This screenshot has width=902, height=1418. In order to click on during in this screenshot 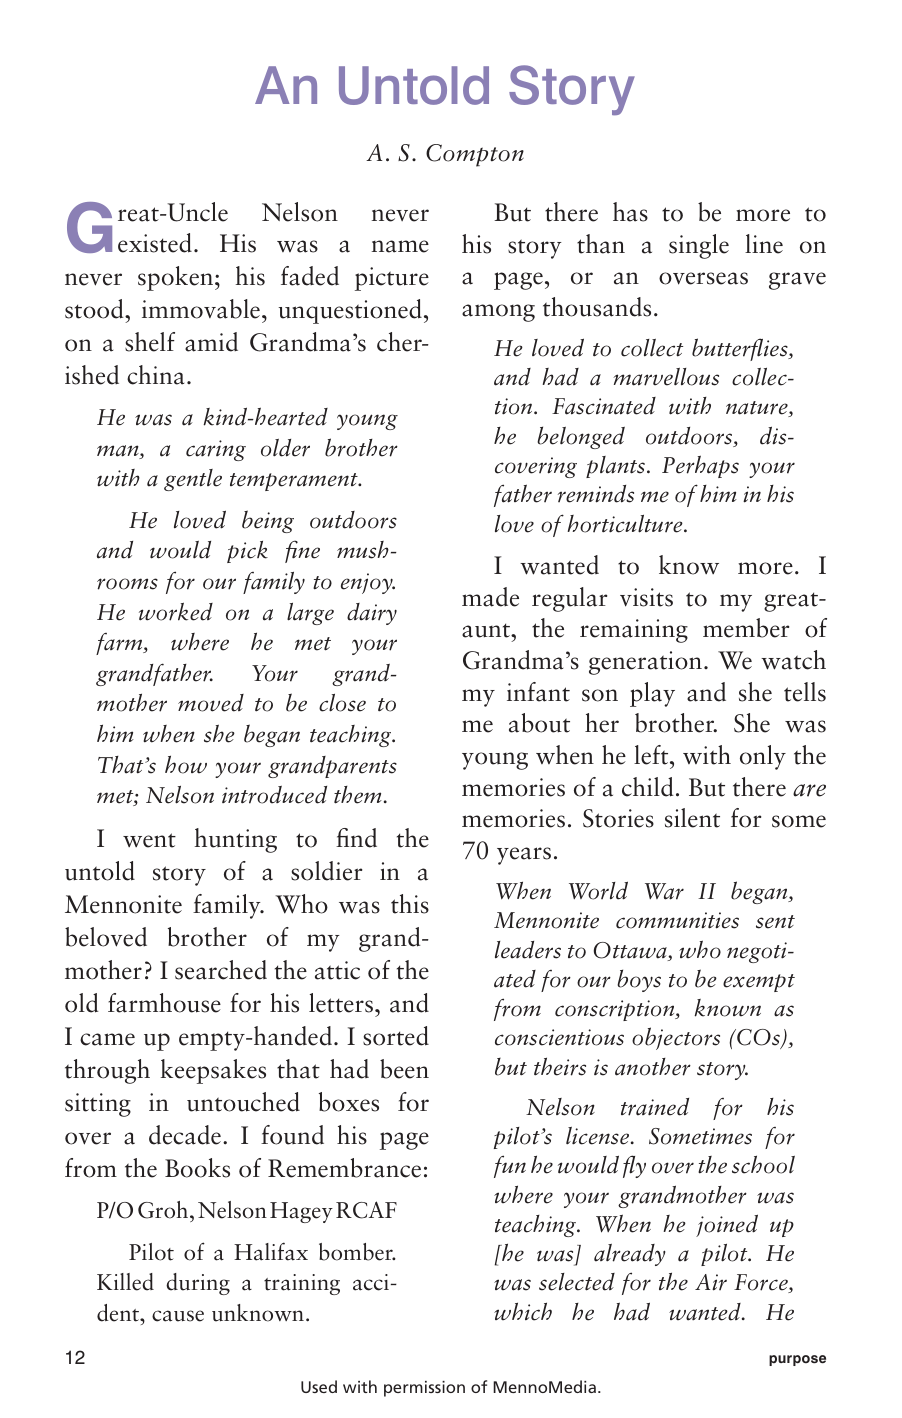, I will do `click(198, 1284)`.
